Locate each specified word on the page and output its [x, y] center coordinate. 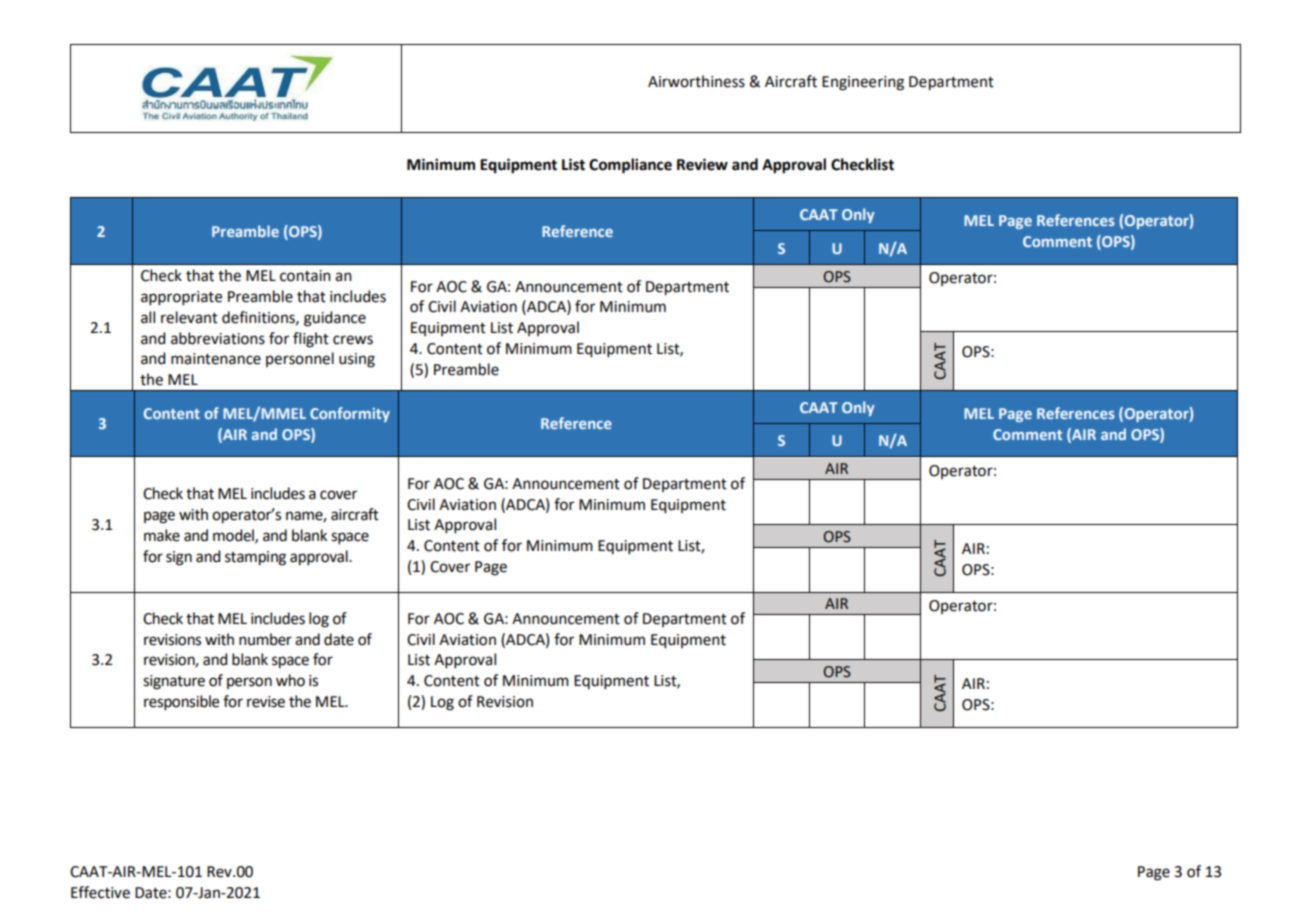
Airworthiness [696, 81]
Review [702, 164]
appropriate [181, 298]
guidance [335, 319]
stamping [255, 558]
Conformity [350, 414]
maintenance [216, 359]
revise [266, 702]
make [162, 535]
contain [305, 276]
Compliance [630, 166]
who [290, 680]
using [357, 360]
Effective [100, 892]
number [265, 639]
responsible [181, 702]
